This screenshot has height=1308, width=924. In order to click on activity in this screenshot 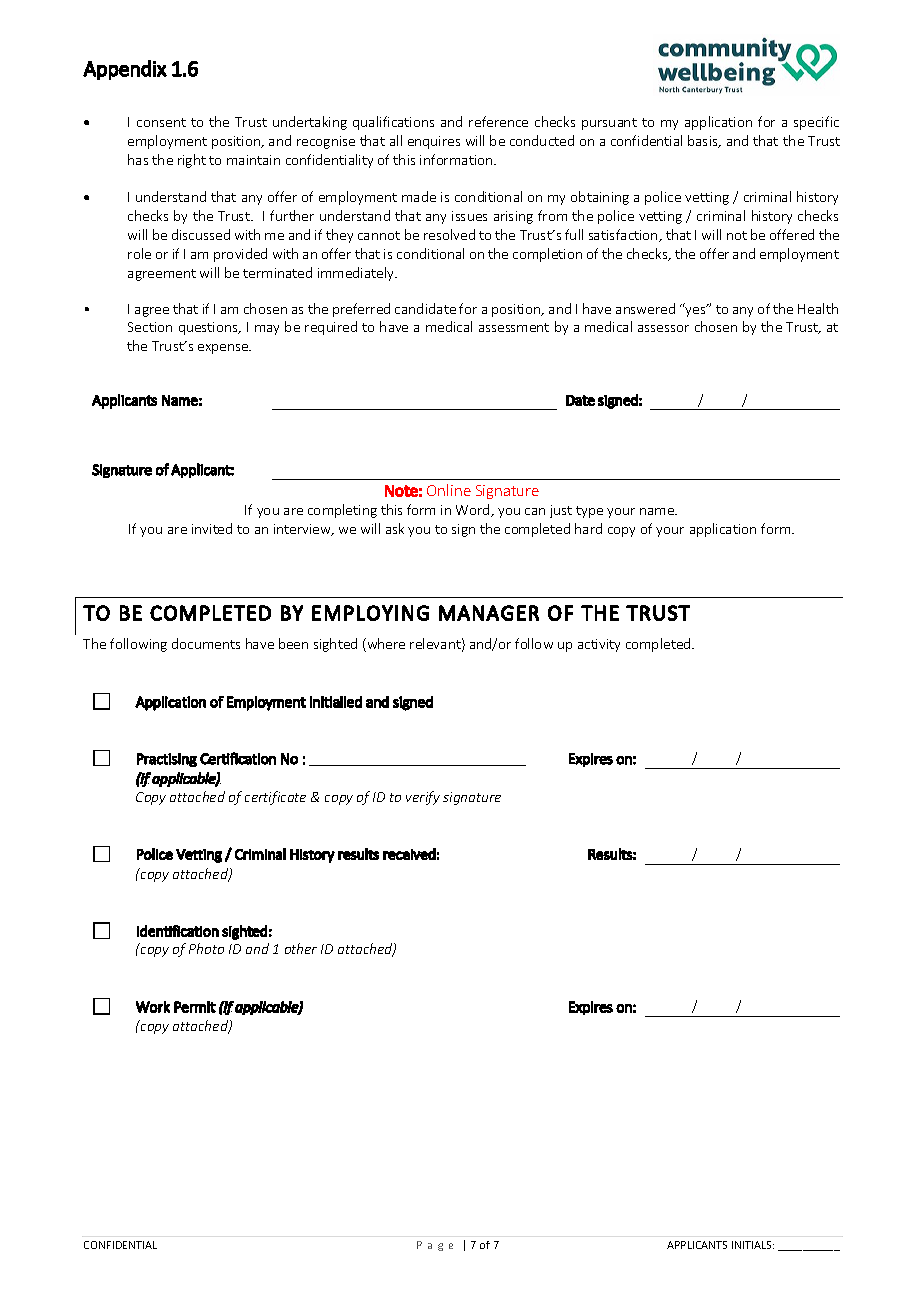, I will do `click(599, 645)`.
